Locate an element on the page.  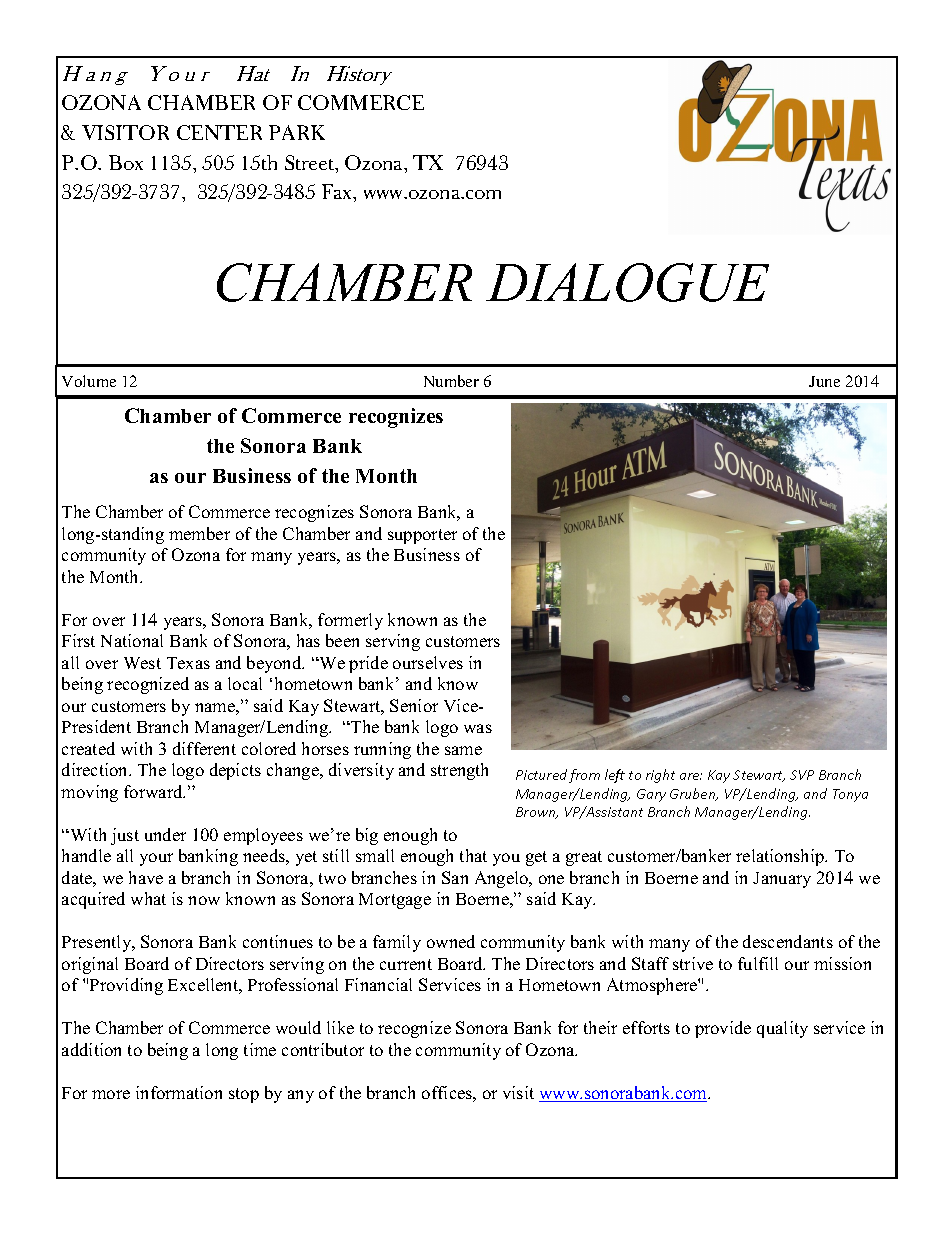
Number is located at coordinates (451, 381).
